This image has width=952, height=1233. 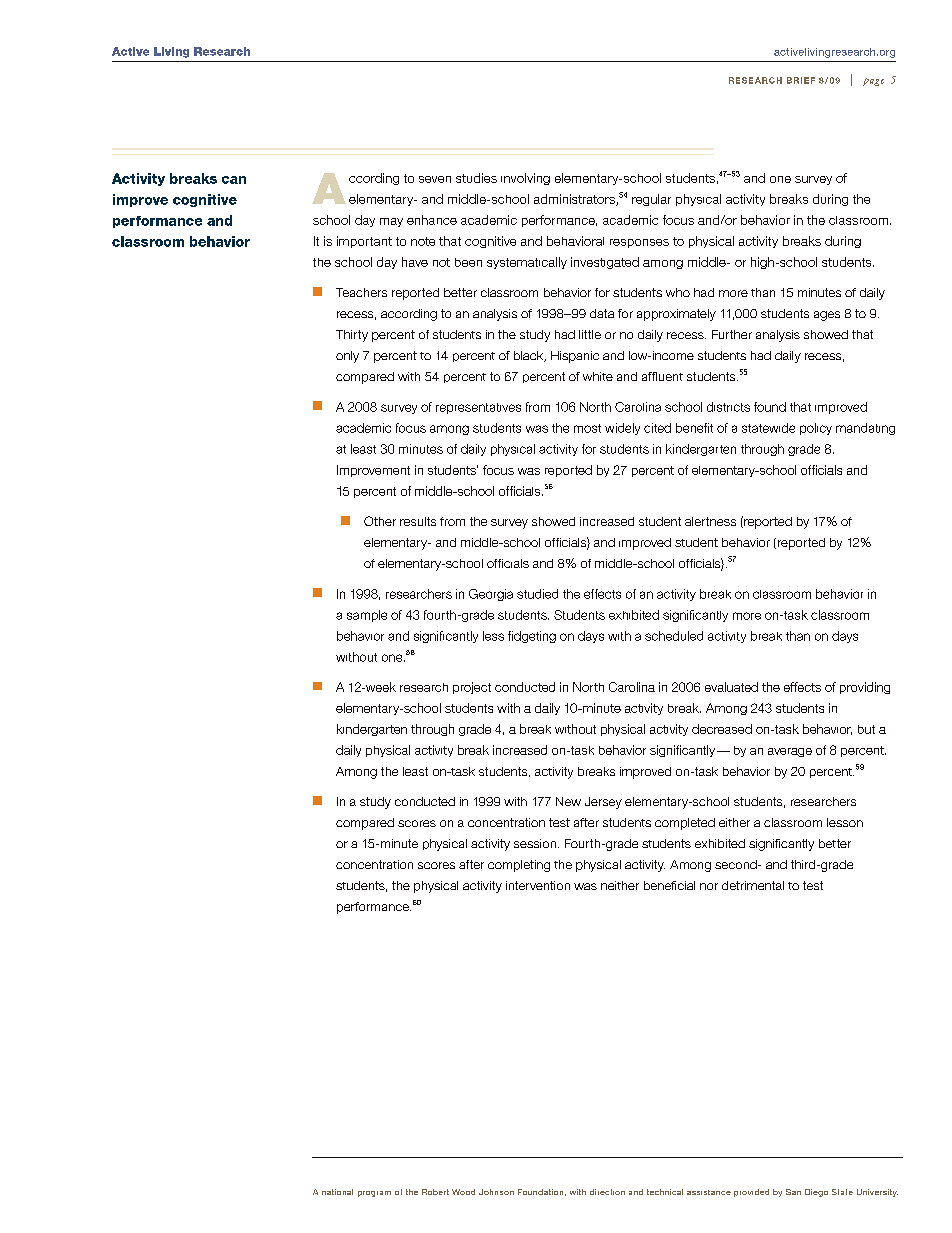 I want to click on scheduled, so click(x=674, y=636).
